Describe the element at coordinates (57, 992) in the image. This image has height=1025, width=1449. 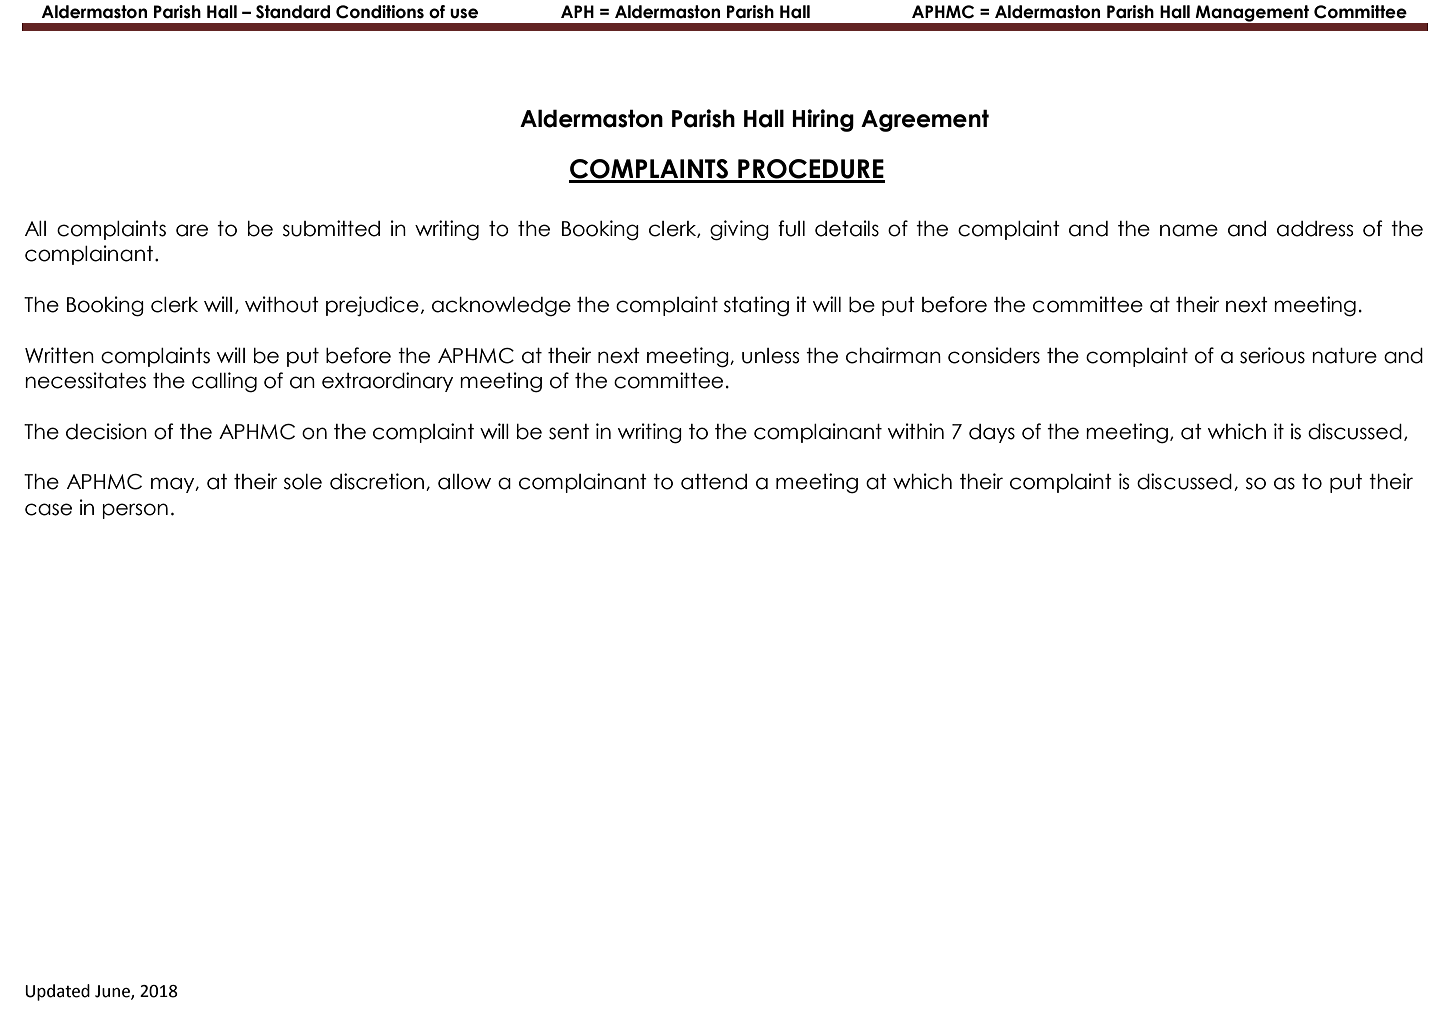
I see `Updated` at that location.
